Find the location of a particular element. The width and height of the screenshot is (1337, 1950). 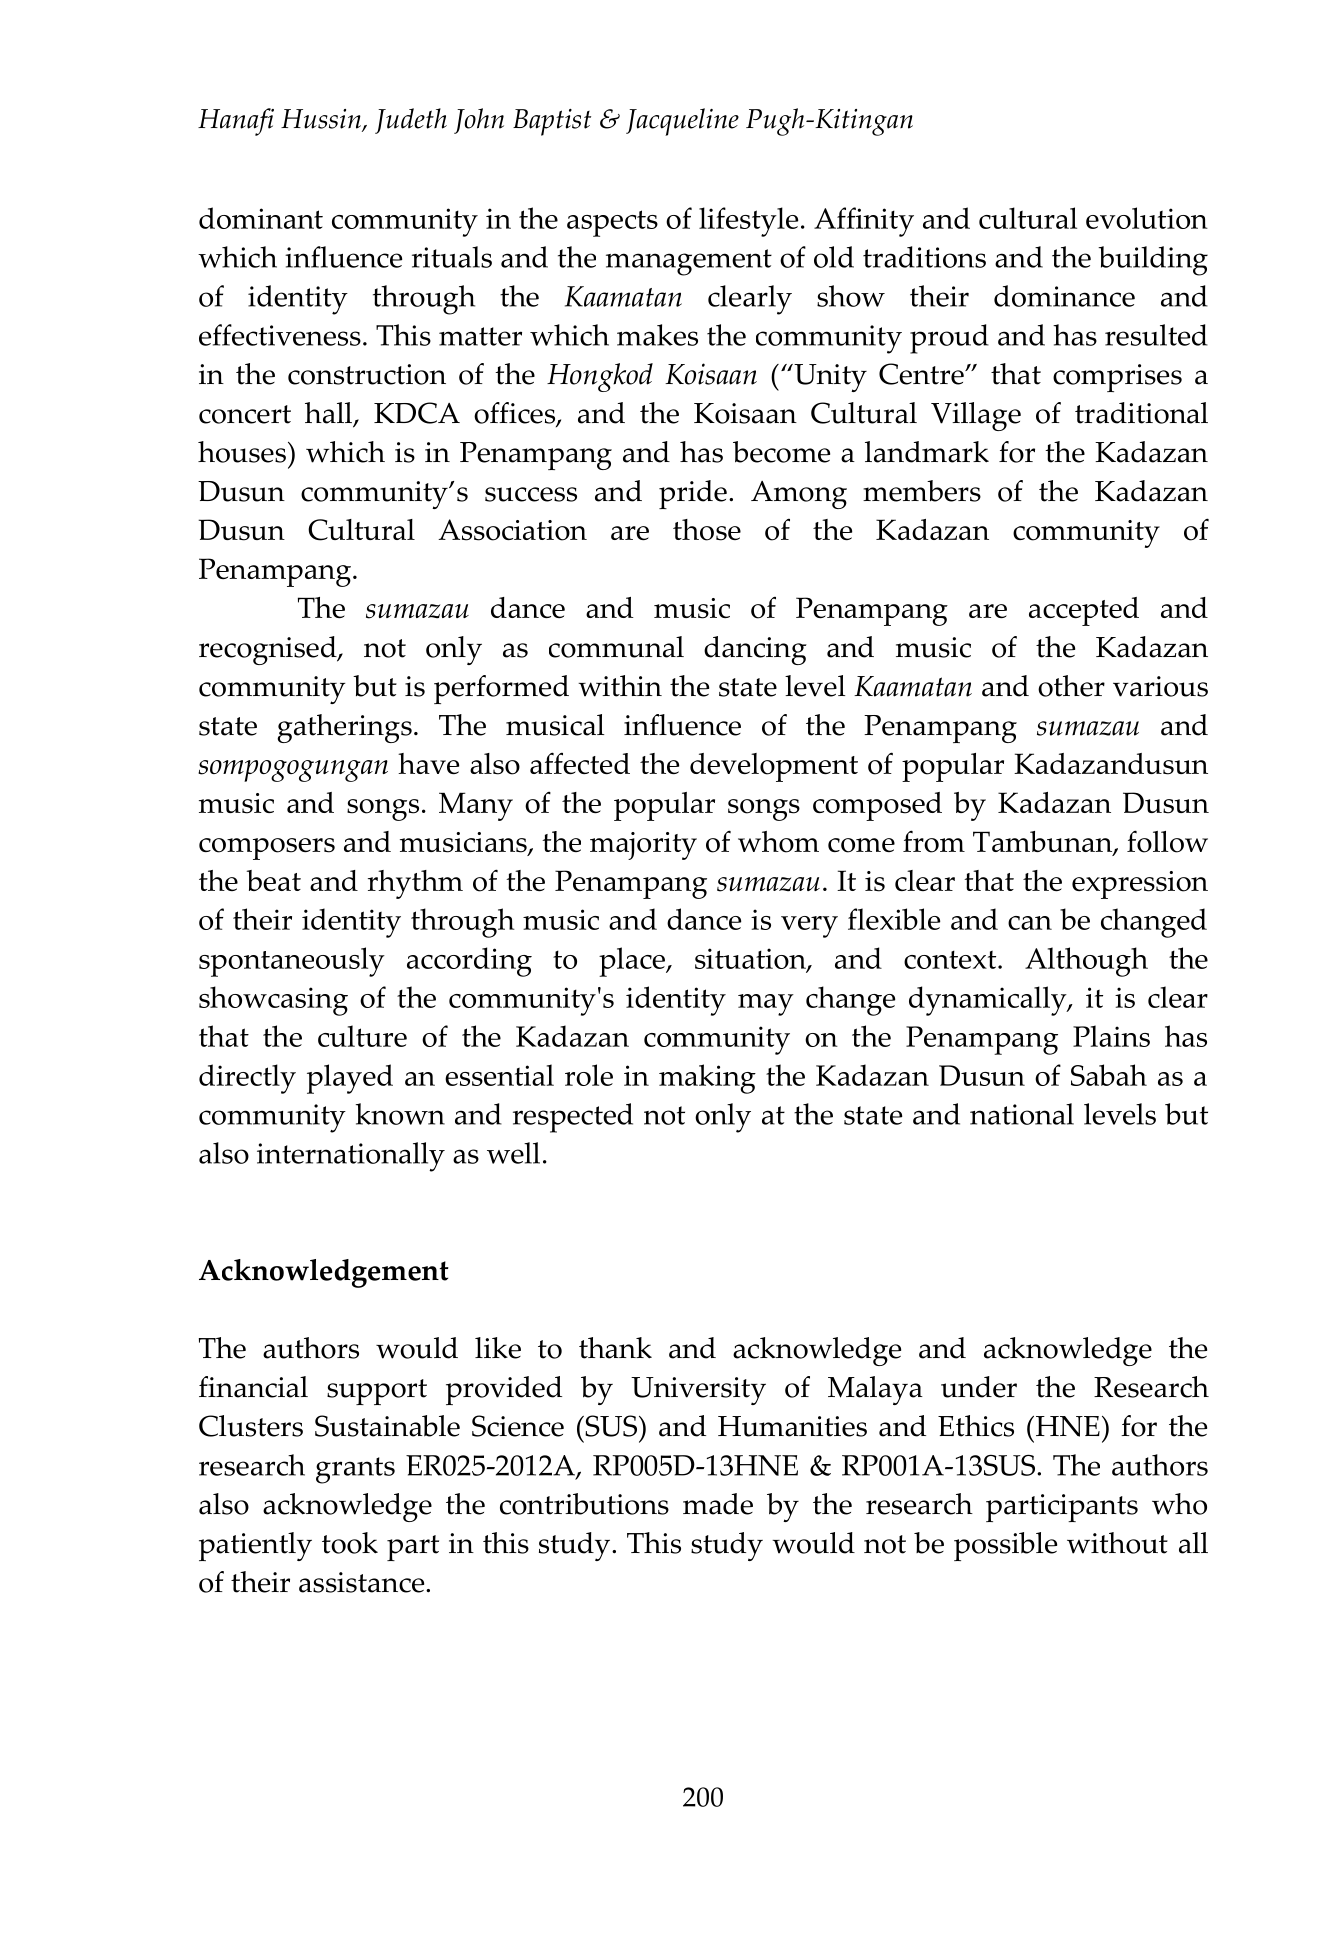

known is located at coordinates (400, 1114).
